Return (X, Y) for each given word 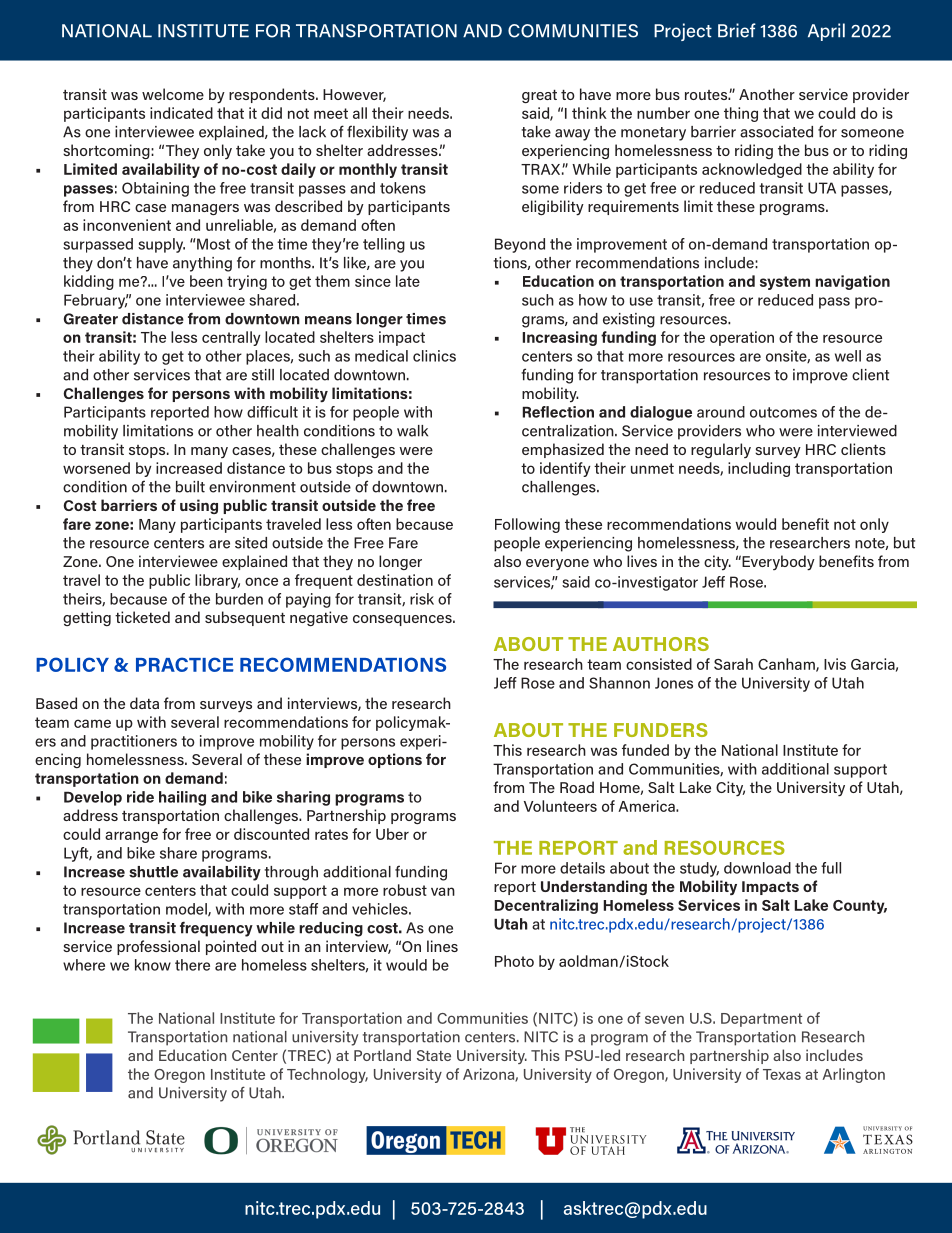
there (192, 965)
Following (527, 525)
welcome (173, 94)
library (217, 581)
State (434, 1055)
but (904, 543)
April (826, 32)
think (589, 113)
